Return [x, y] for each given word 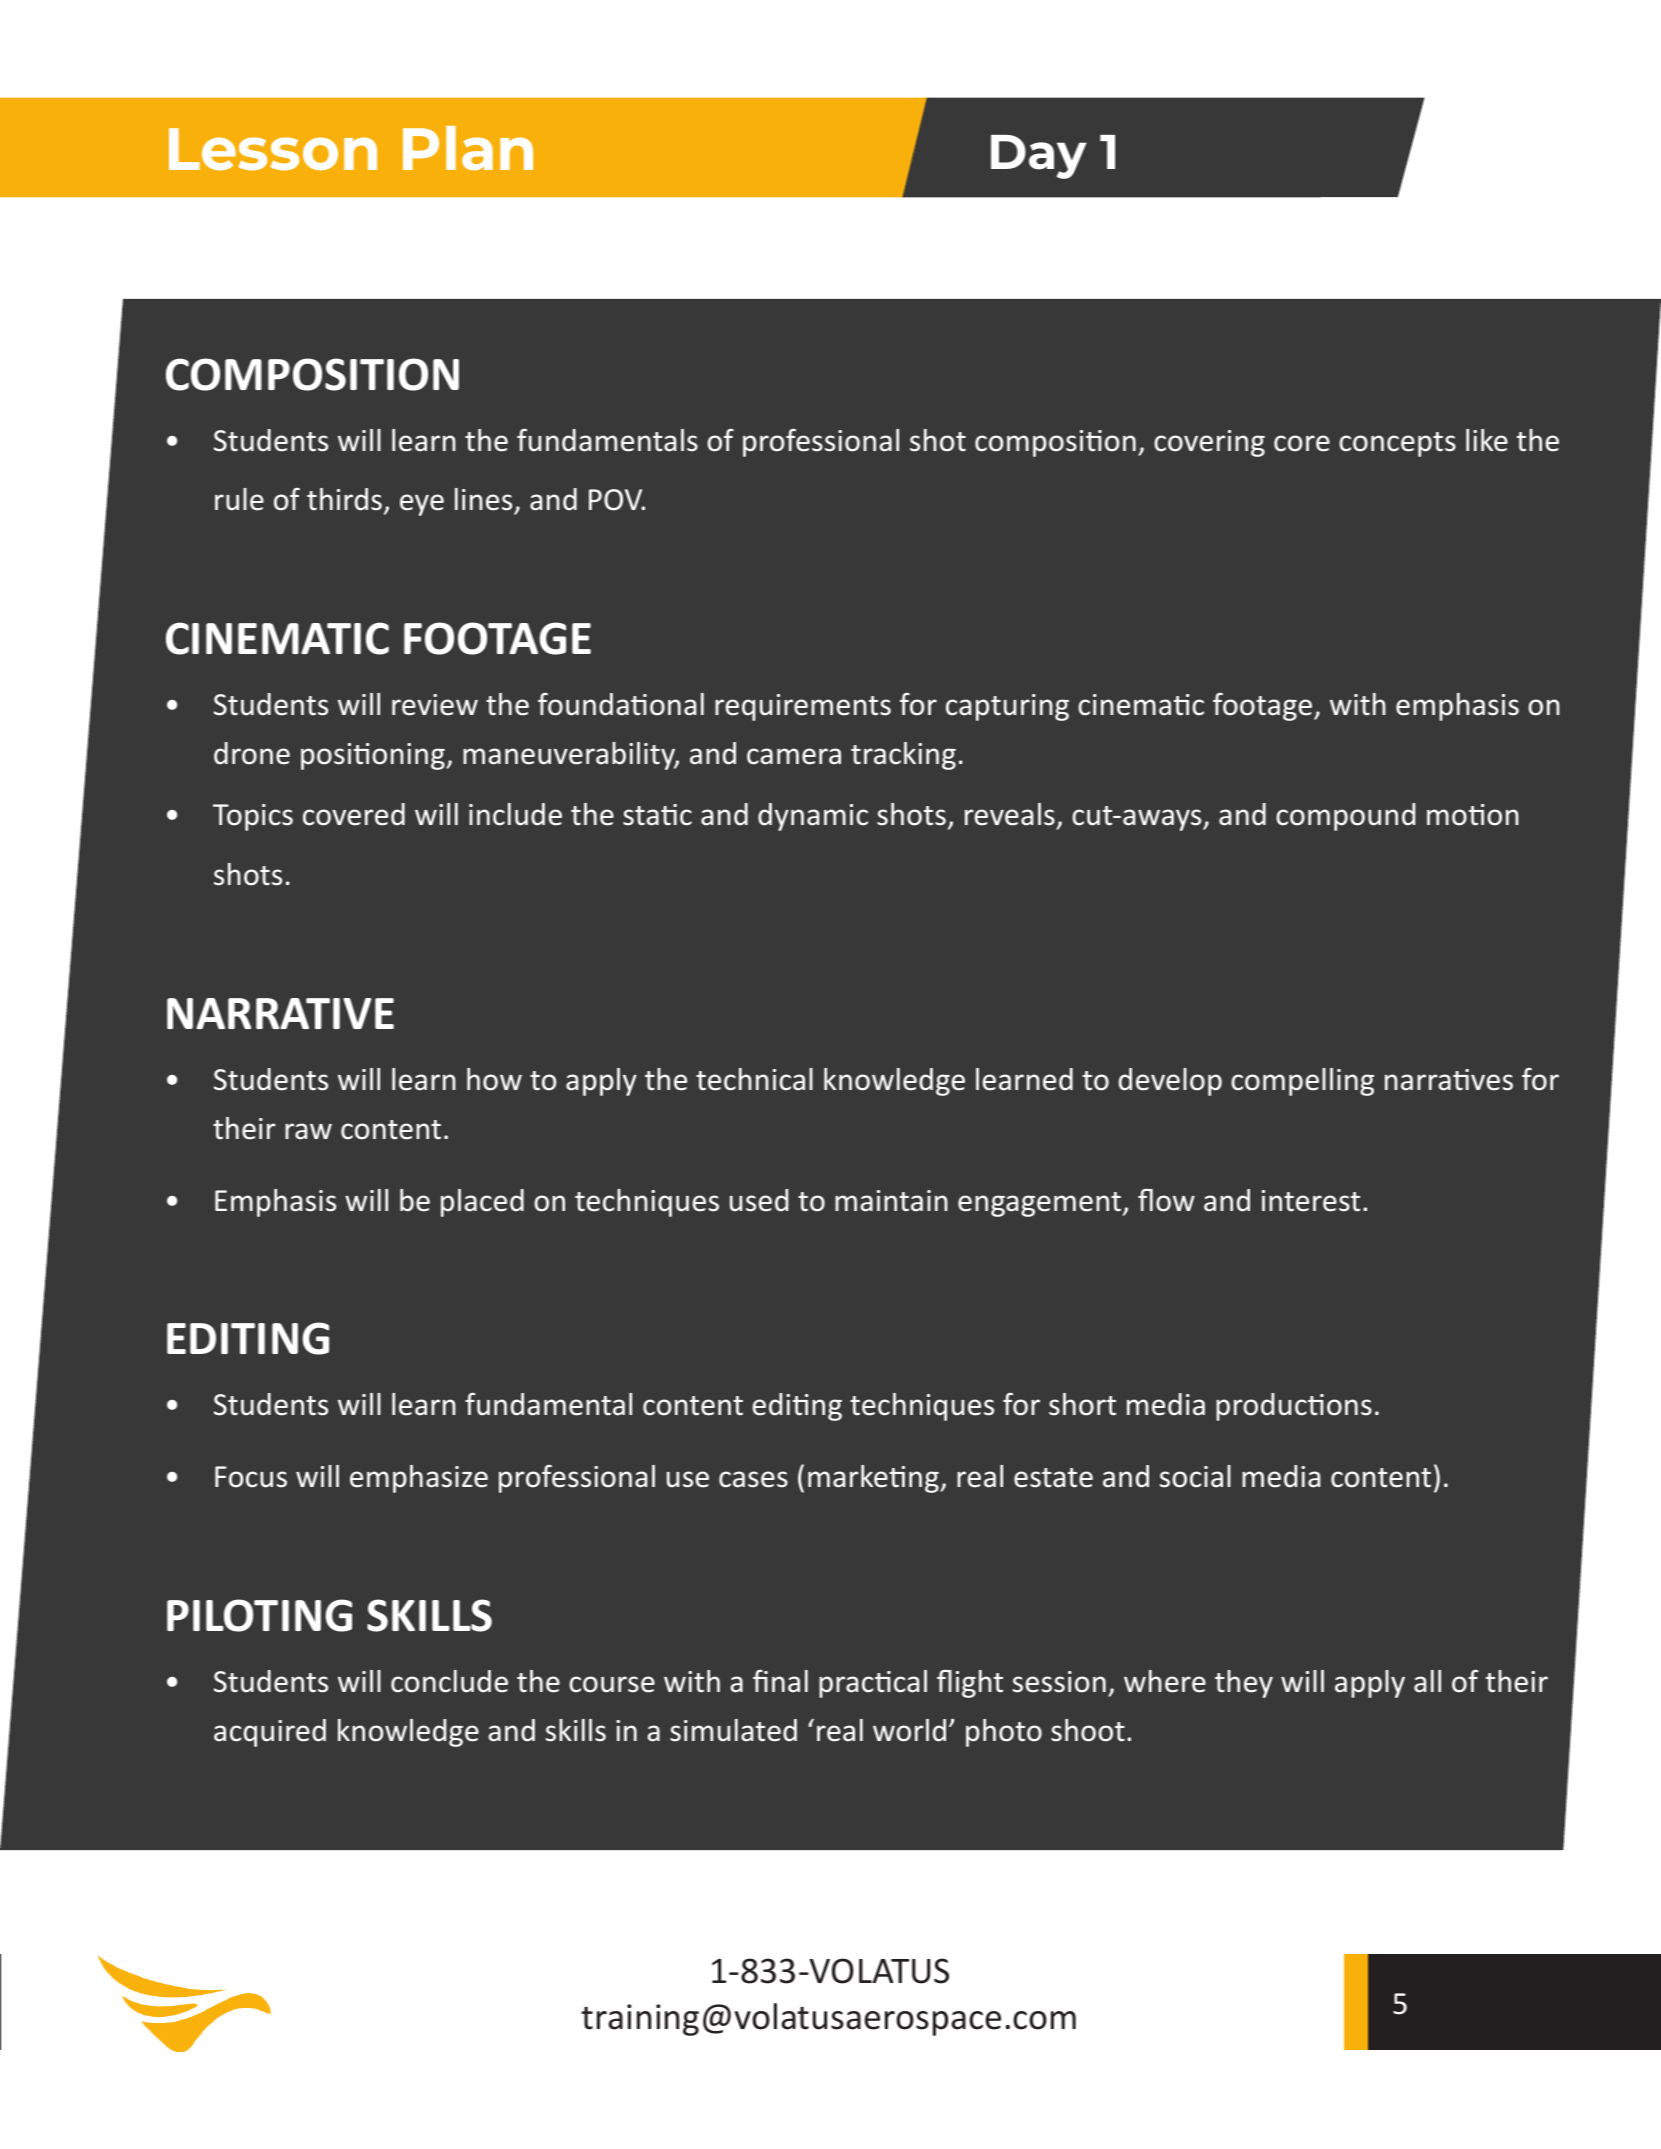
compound [1345, 817]
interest [1311, 1201]
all [1427, 1681]
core [1302, 443]
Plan [468, 148]
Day [1039, 157]
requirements [803, 707]
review [435, 705]
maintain [891, 1201]
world [909, 1730]
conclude [449, 1681]
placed [482, 1203]
